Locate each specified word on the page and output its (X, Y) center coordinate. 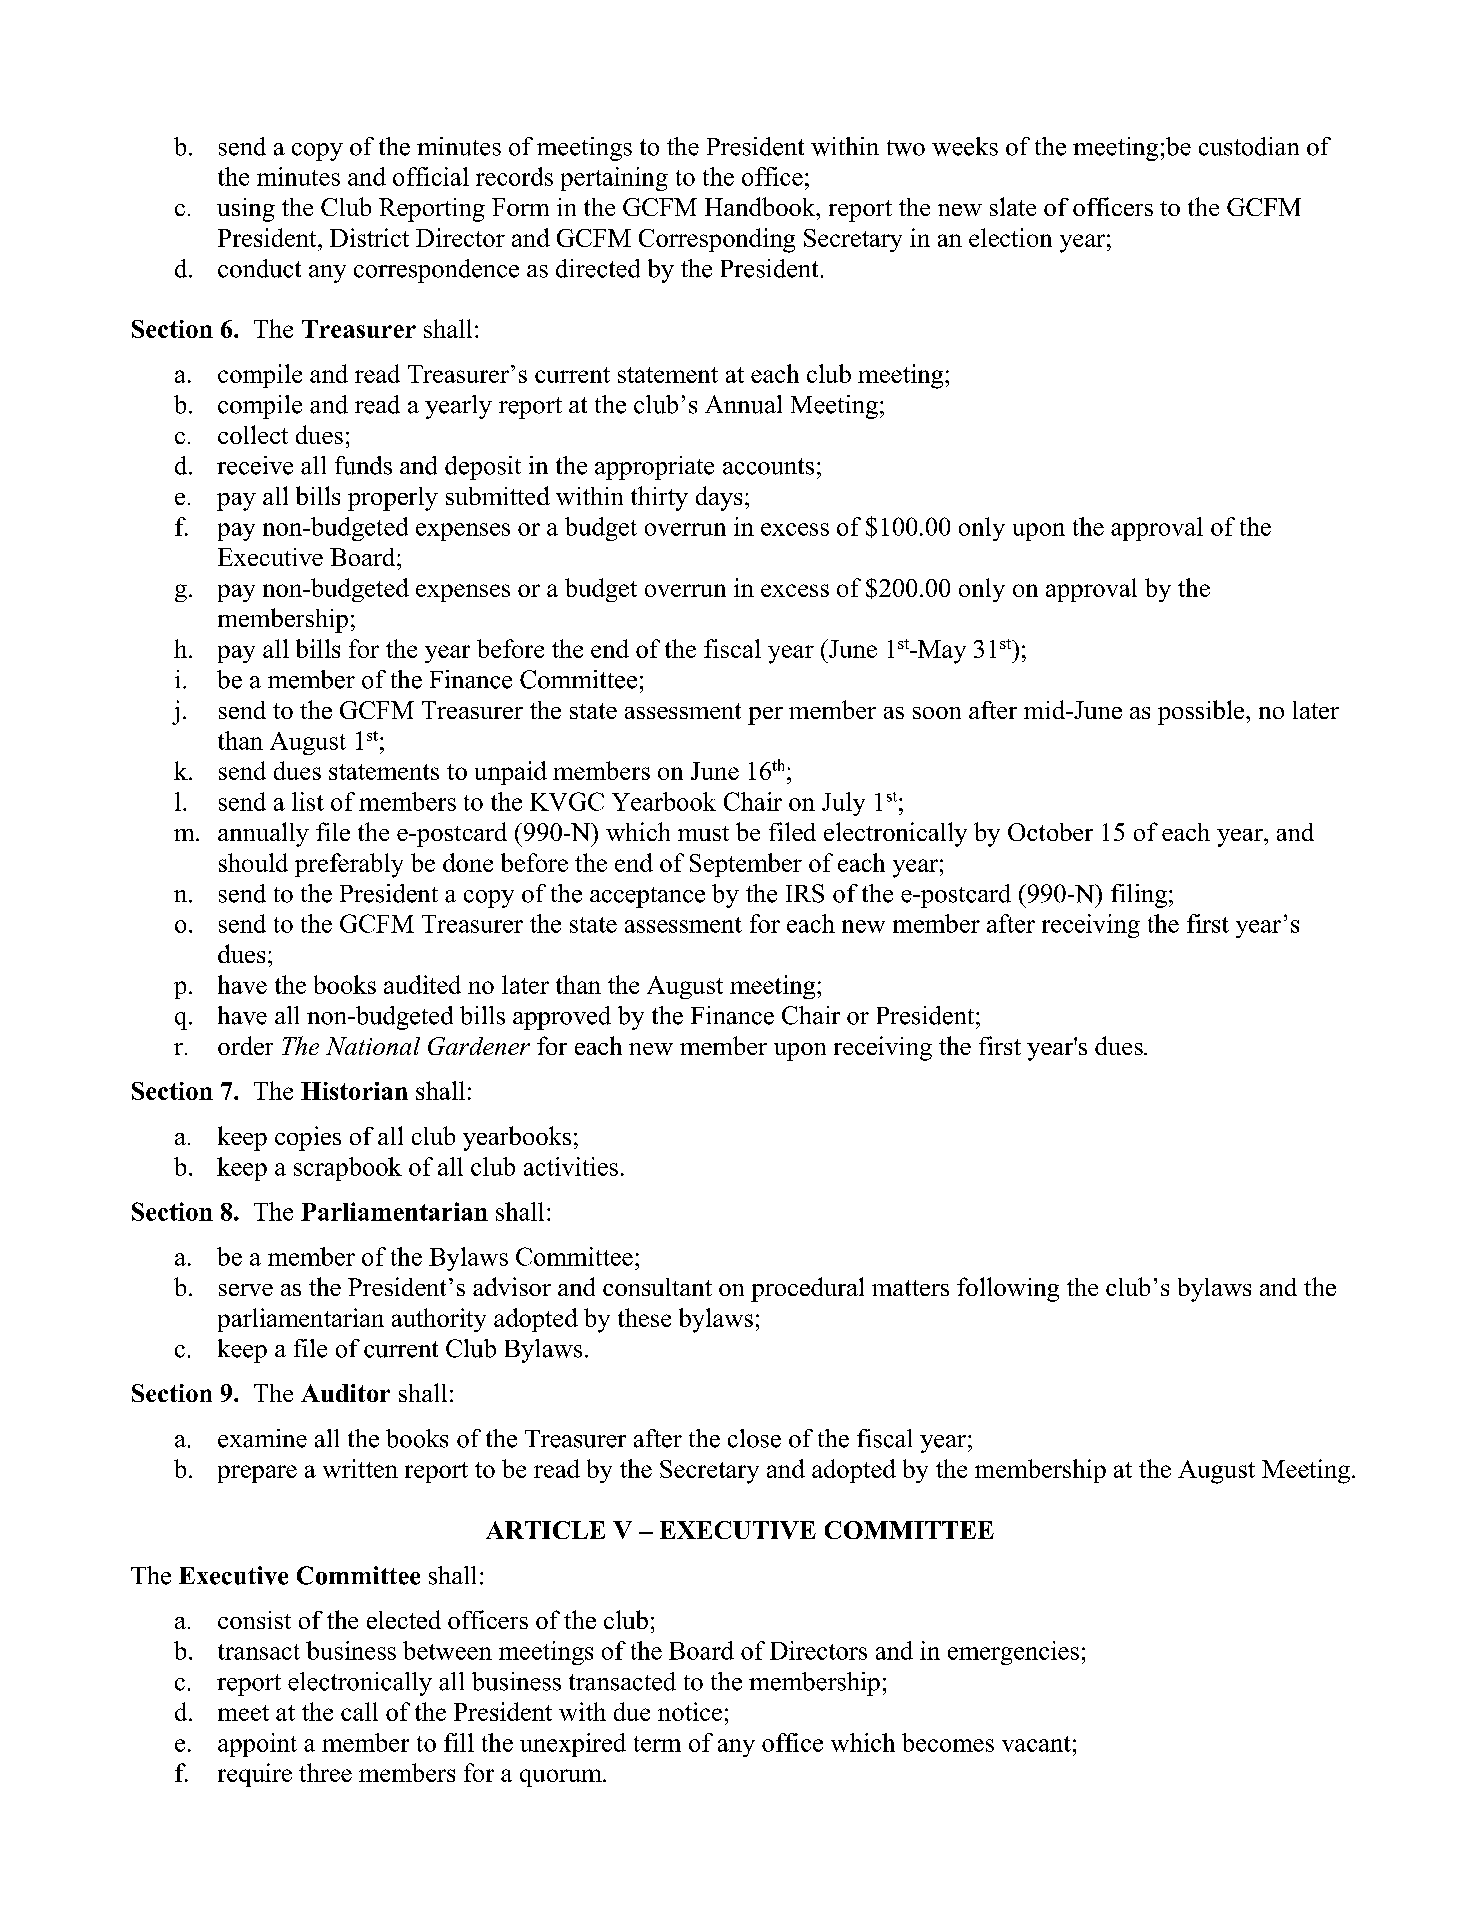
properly (393, 499)
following (1008, 1289)
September (746, 865)
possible (1202, 712)
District (369, 237)
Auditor (345, 1393)
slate (1013, 206)
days (719, 498)
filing (1140, 896)
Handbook (761, 206)
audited (422, 984)
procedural (807, 1289)
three (325, 1772)
